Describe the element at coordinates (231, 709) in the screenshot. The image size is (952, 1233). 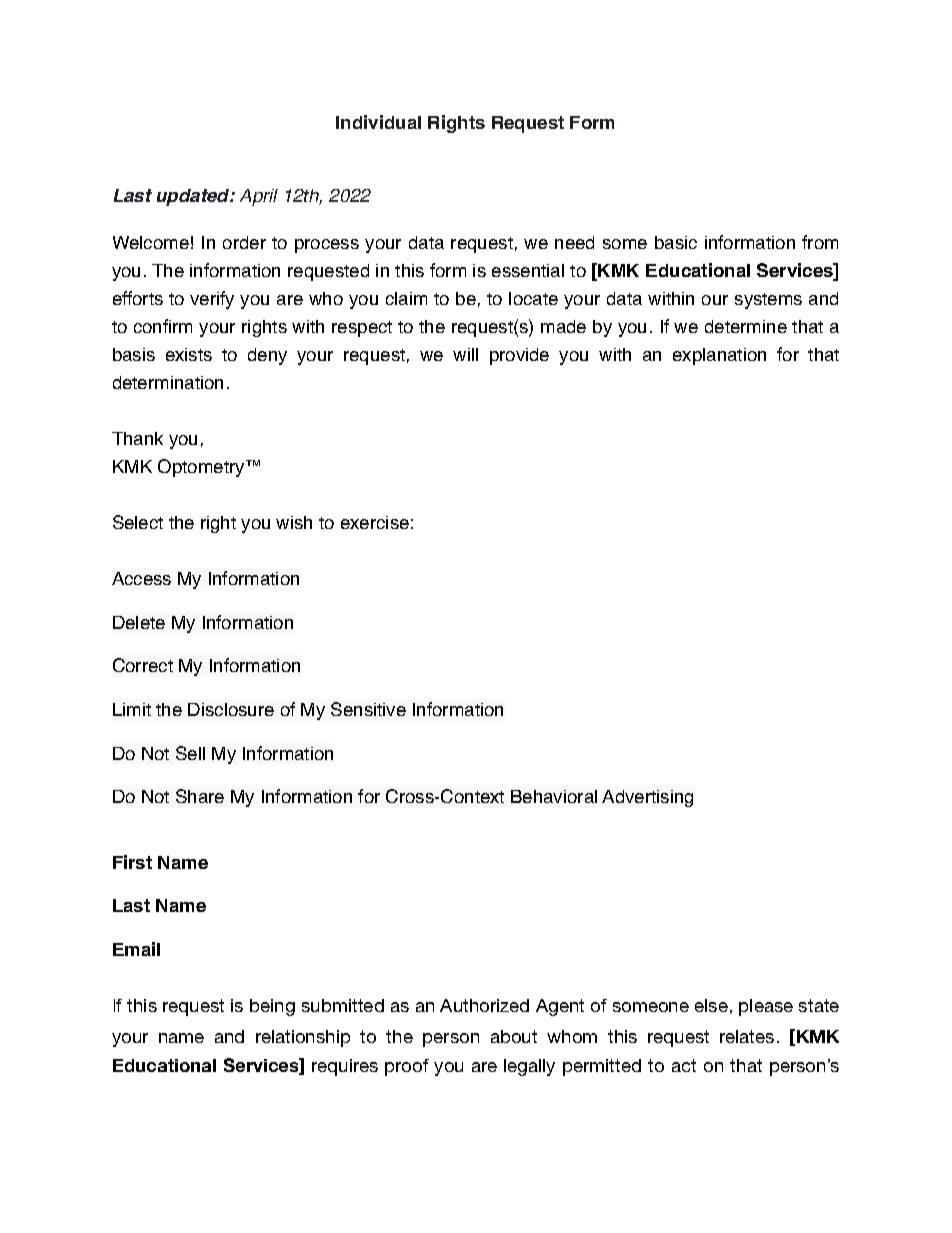
I see `Disclosure` at that location.
